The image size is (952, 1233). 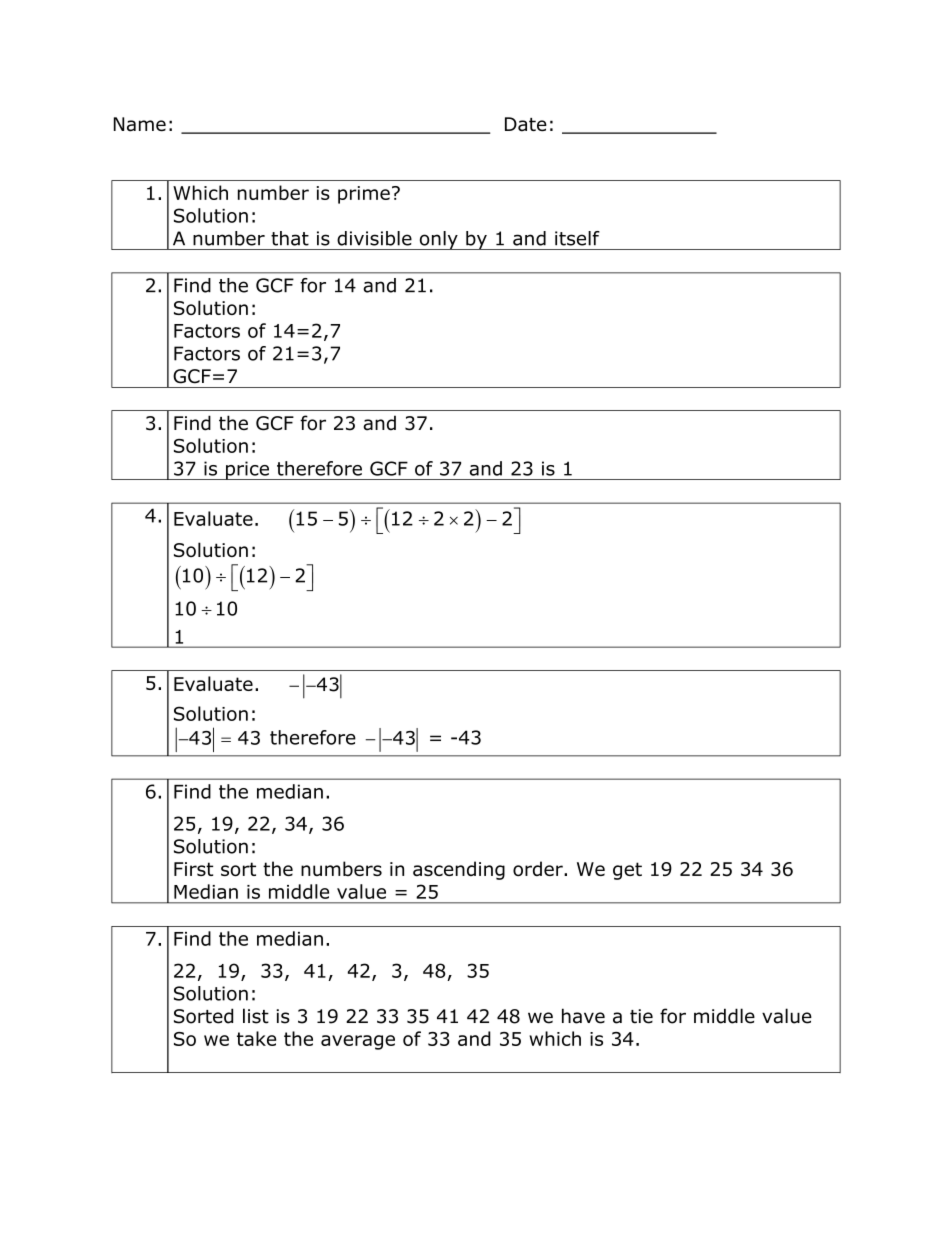 I want to click on Date, so click(x=526, y=124).
